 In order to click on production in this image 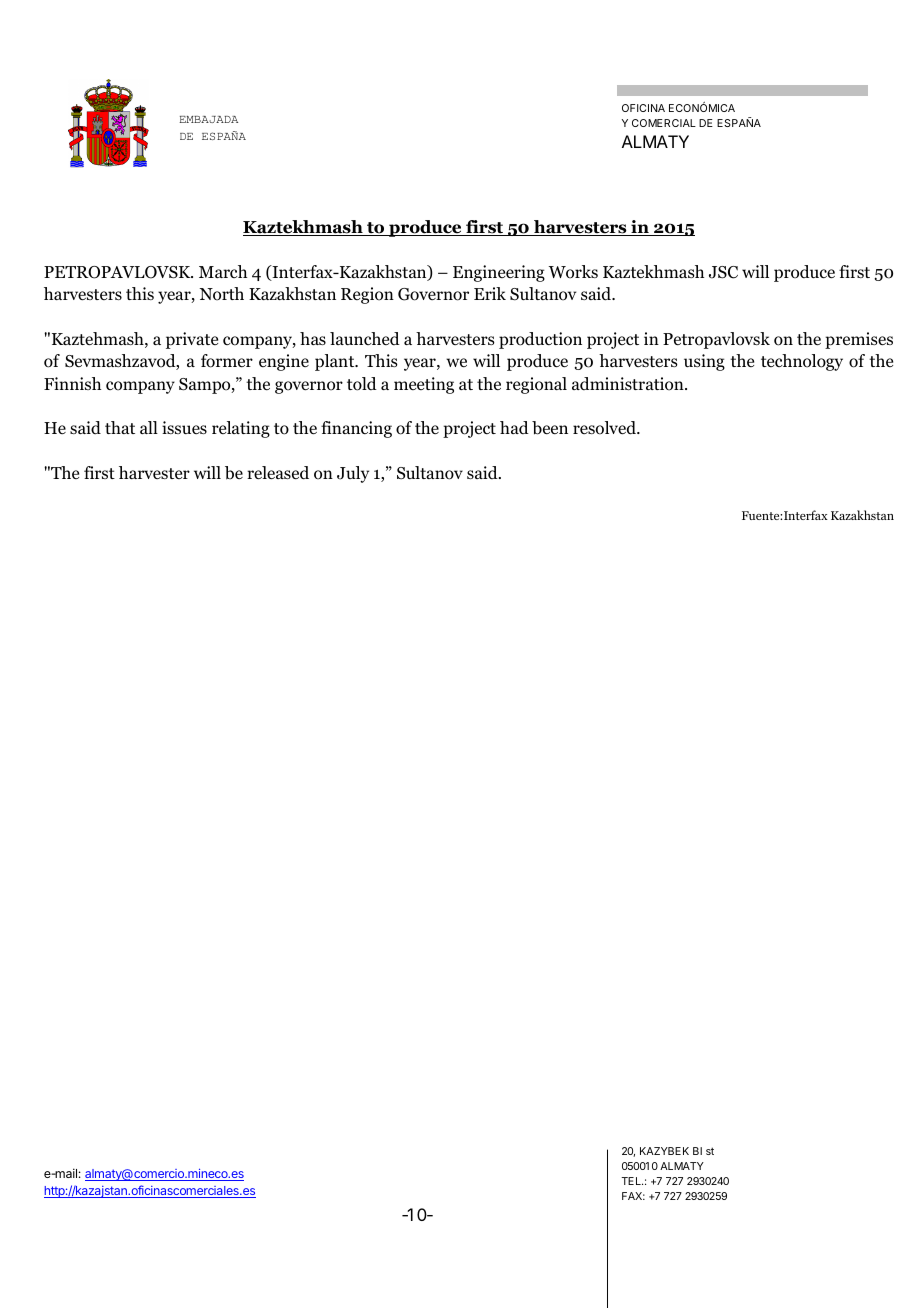, I will do `click(540, 340)`.
